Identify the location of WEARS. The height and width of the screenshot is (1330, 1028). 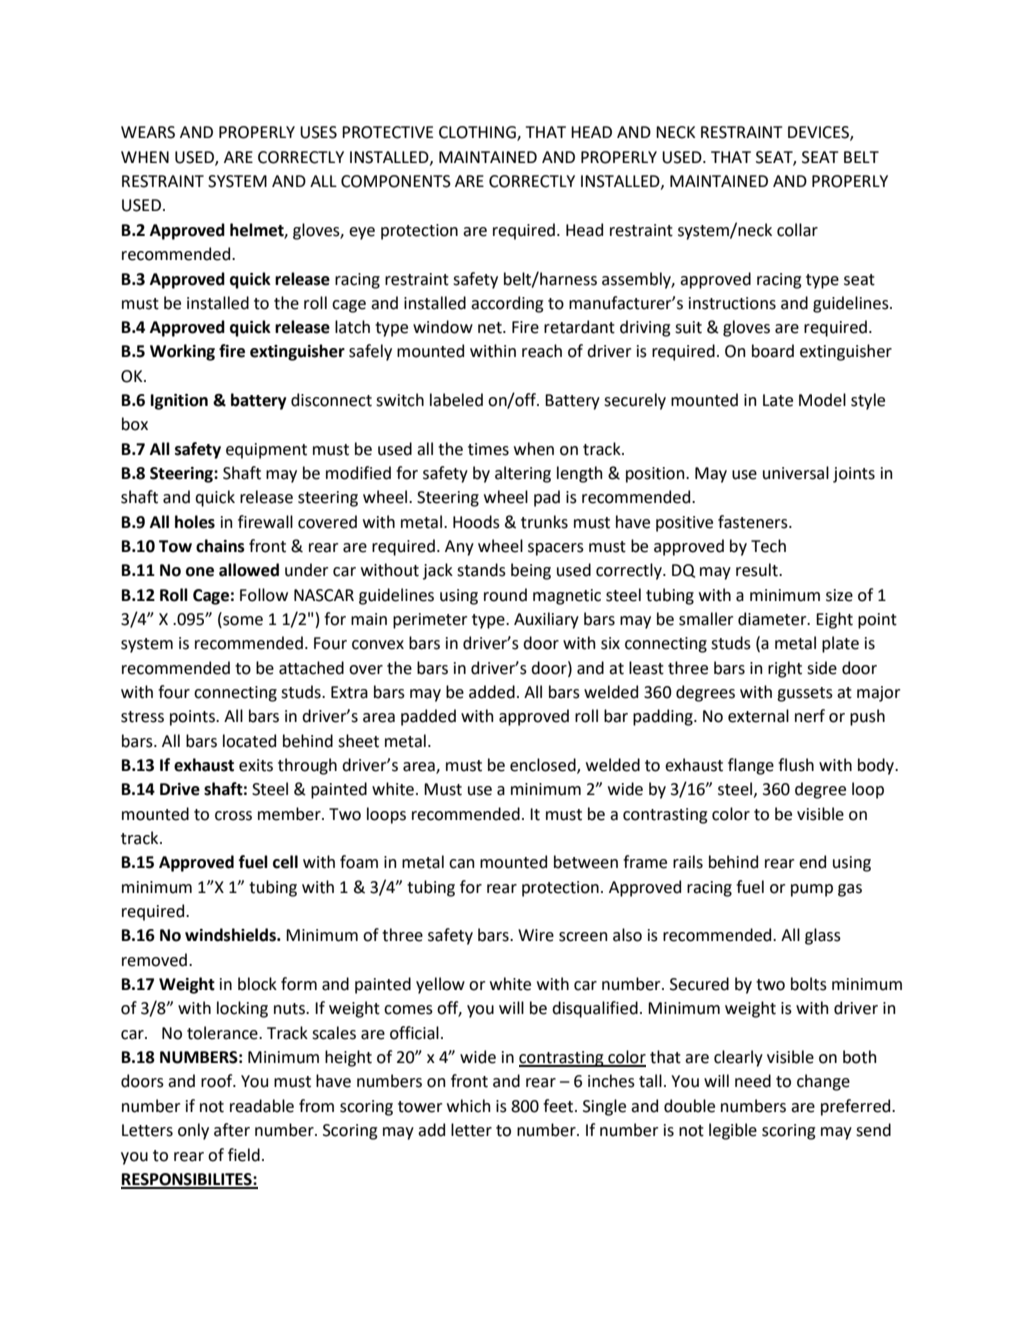
(148, 132).
